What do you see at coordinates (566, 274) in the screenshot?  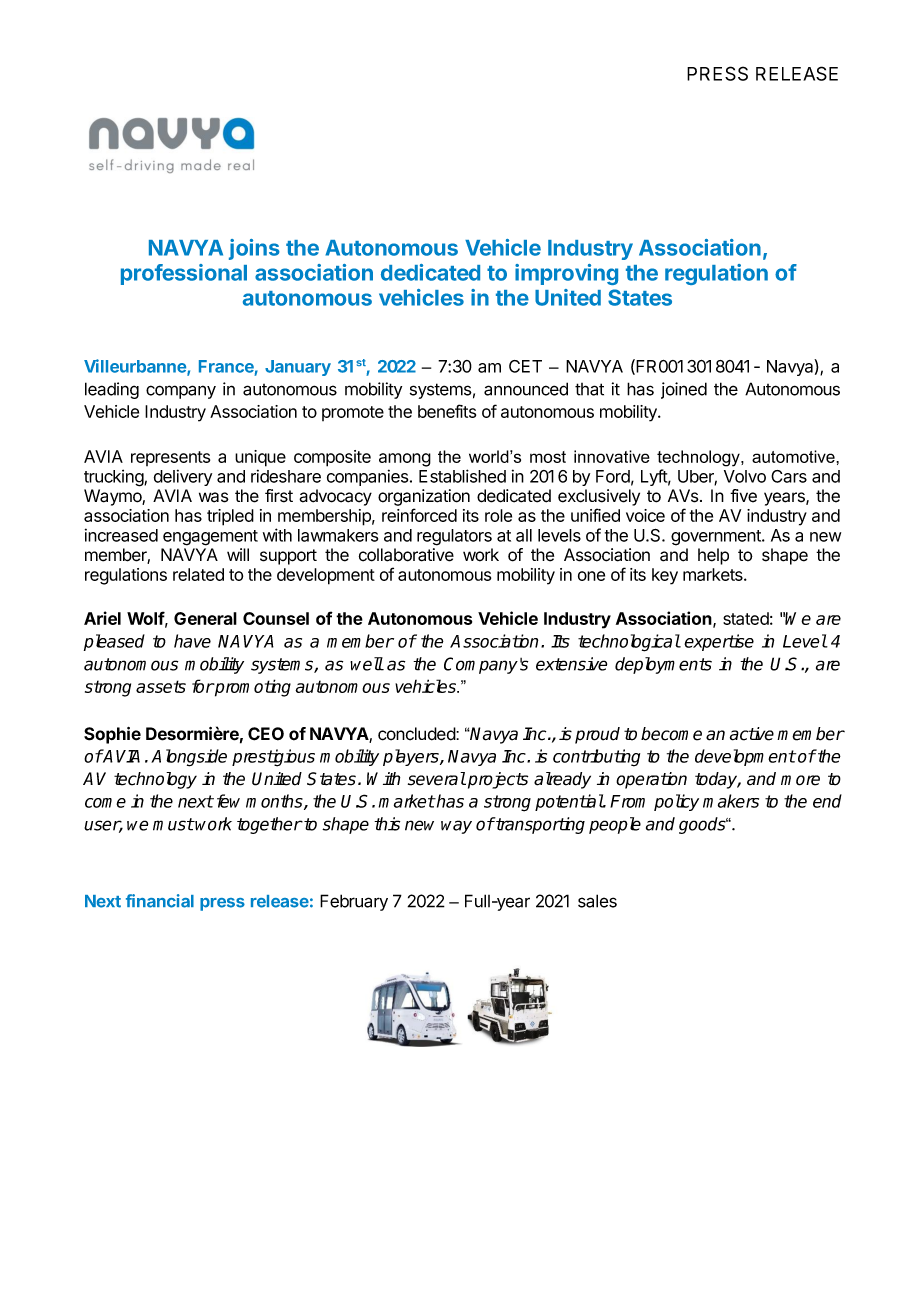 I see `improving` at bounding box center [566, 274].
